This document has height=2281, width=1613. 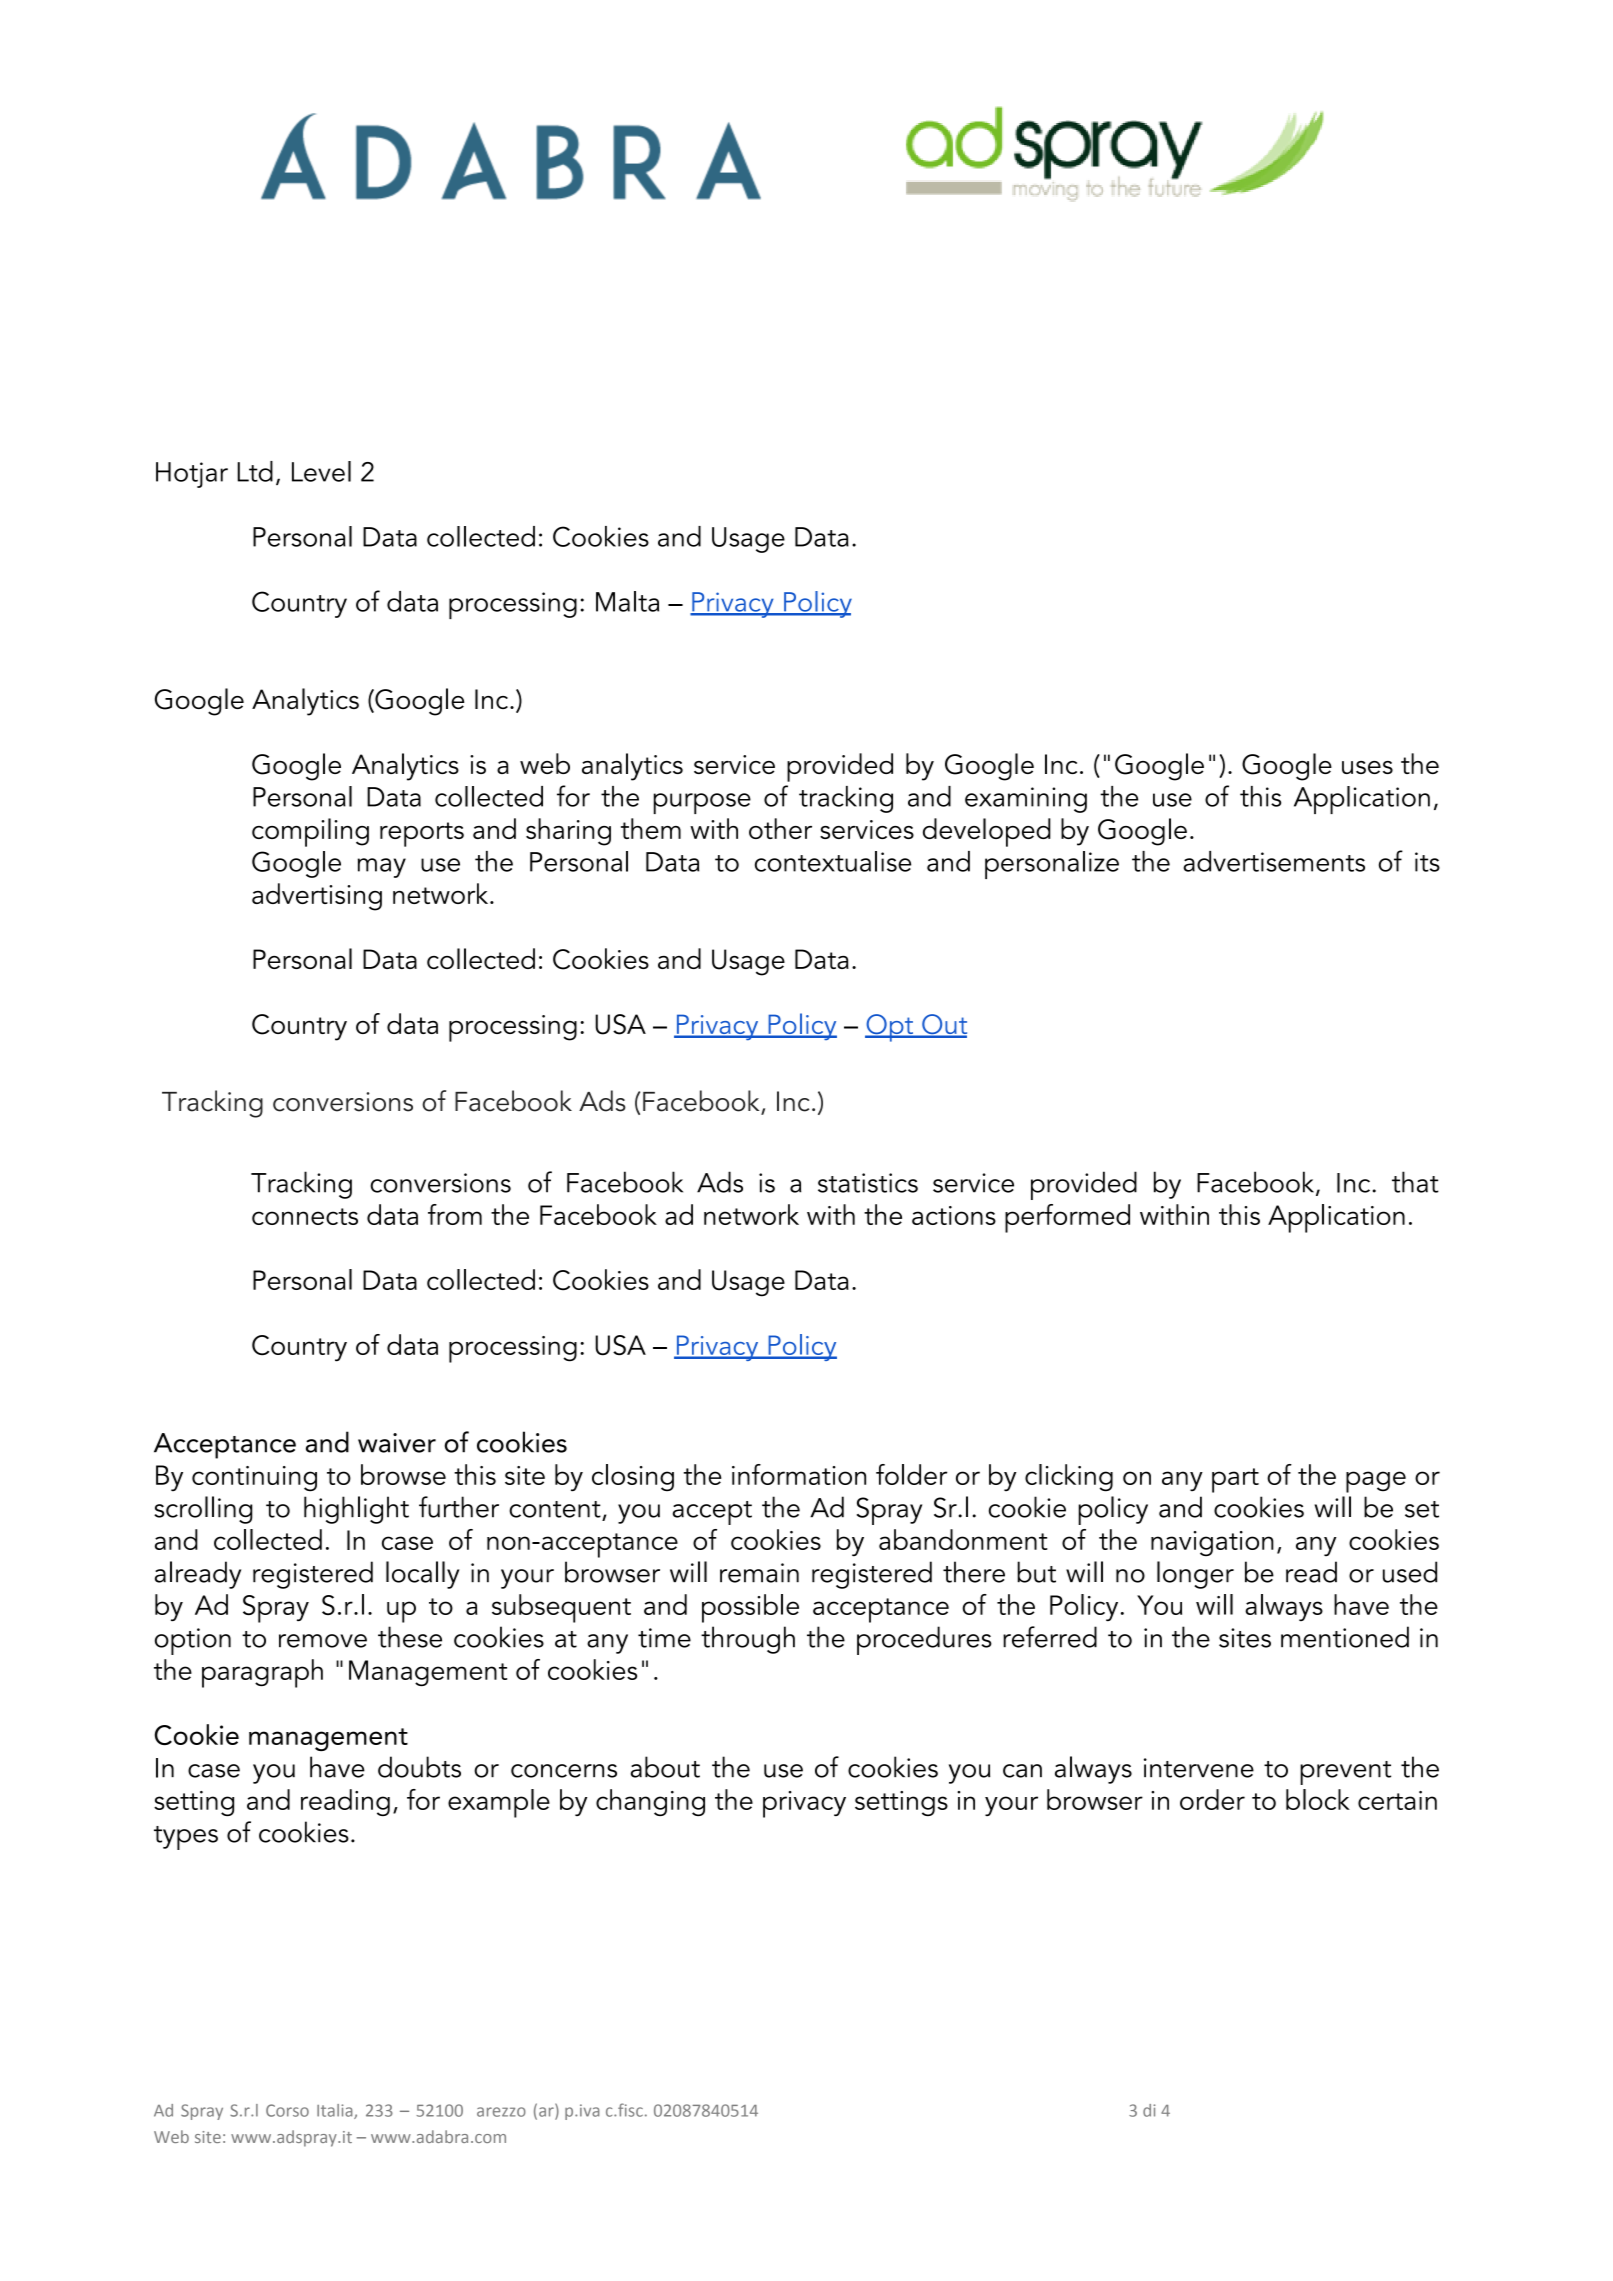 What do you see at coordinates (323, 1641) in the document?
I see `remove` at bounding box center [323, 1641].
